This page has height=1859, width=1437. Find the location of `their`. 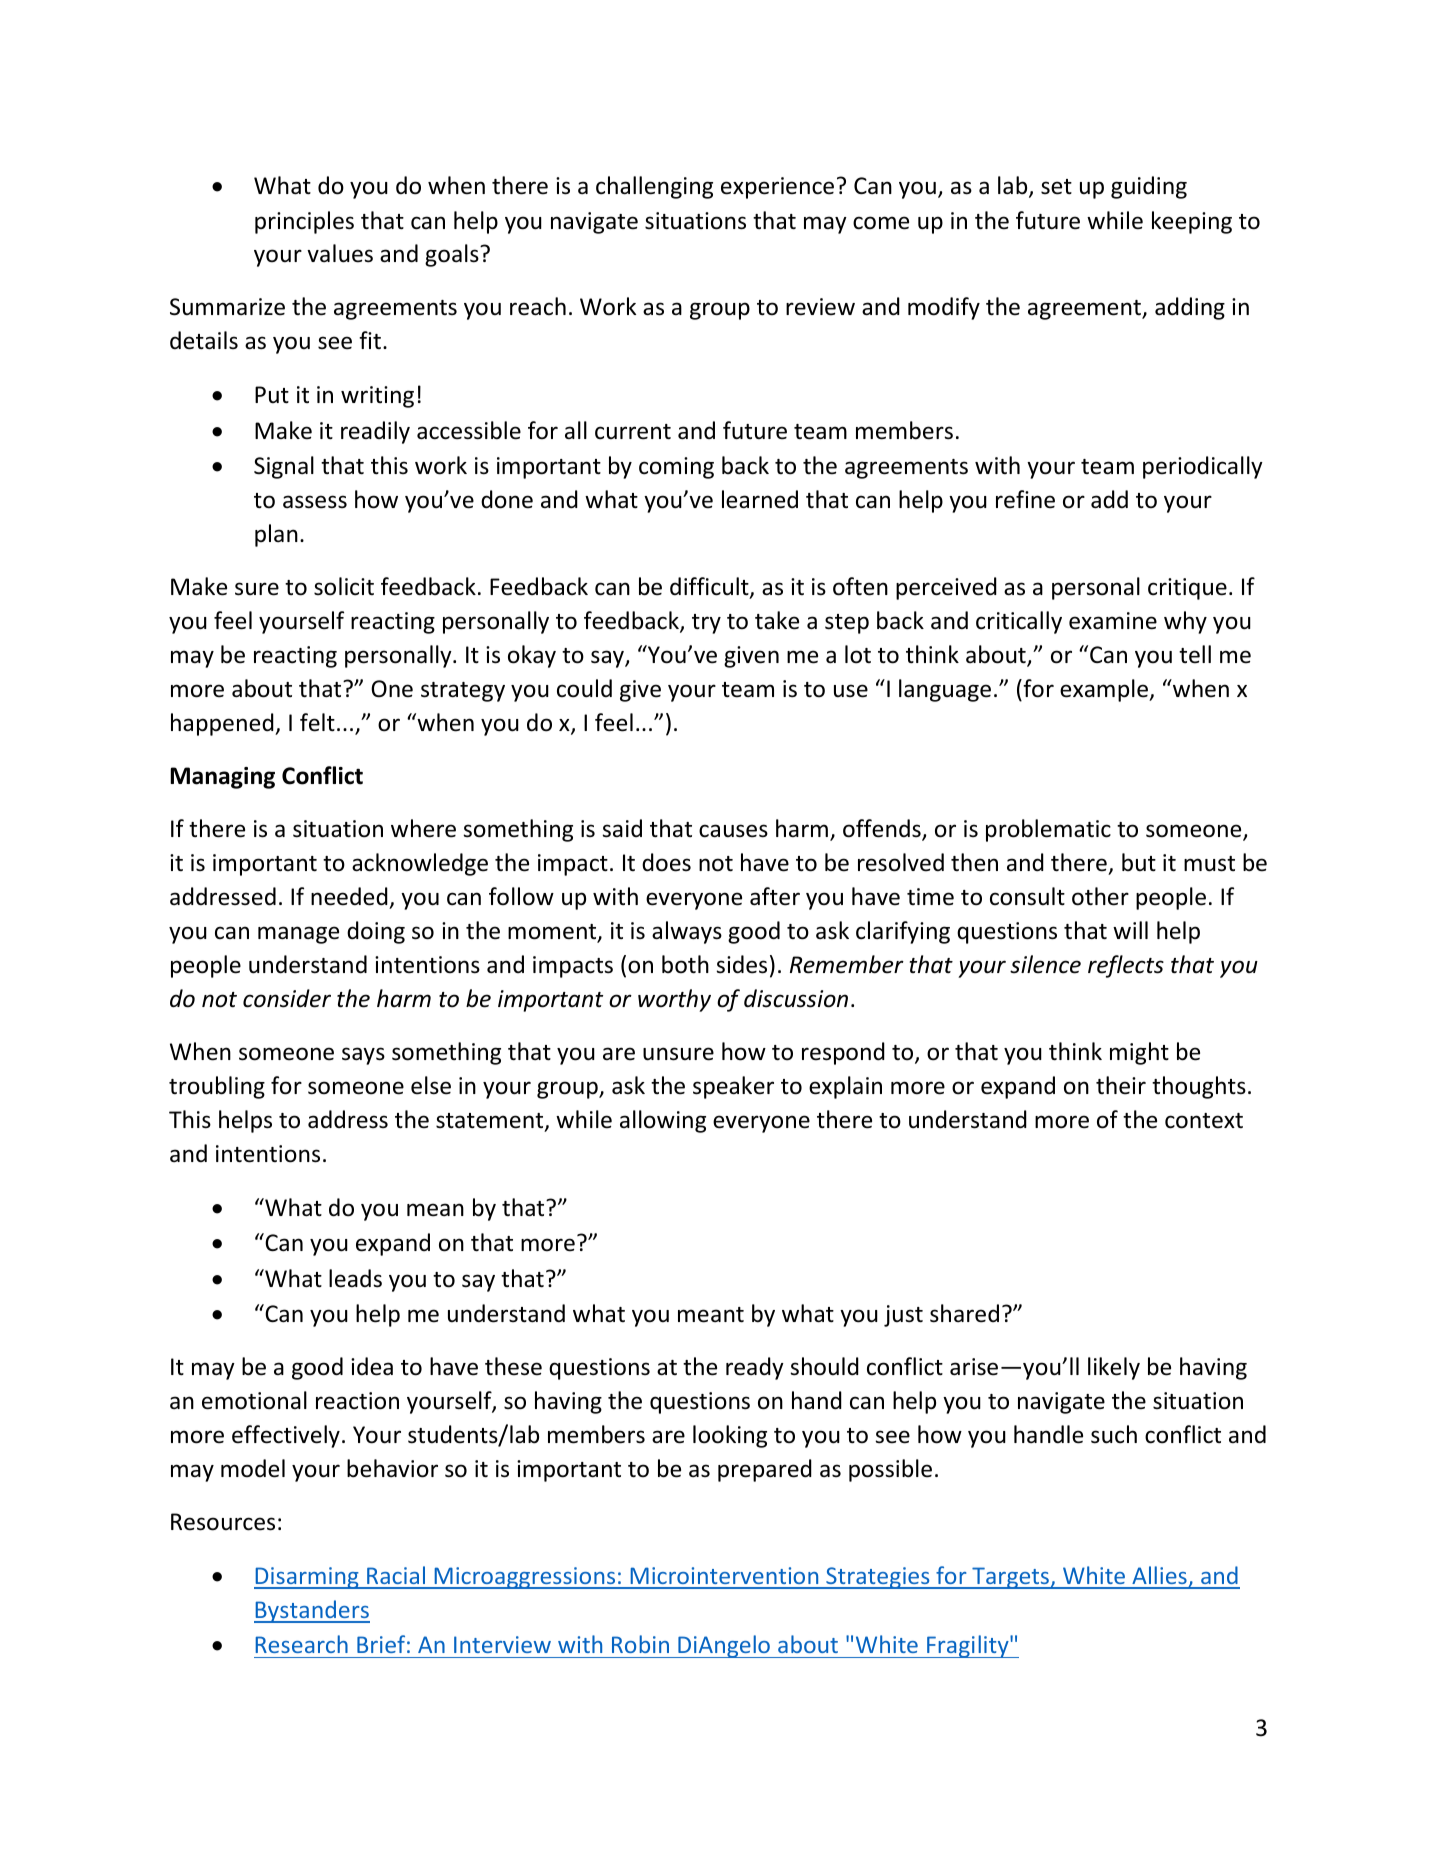

their is located at coordinates (1121, 1085).
